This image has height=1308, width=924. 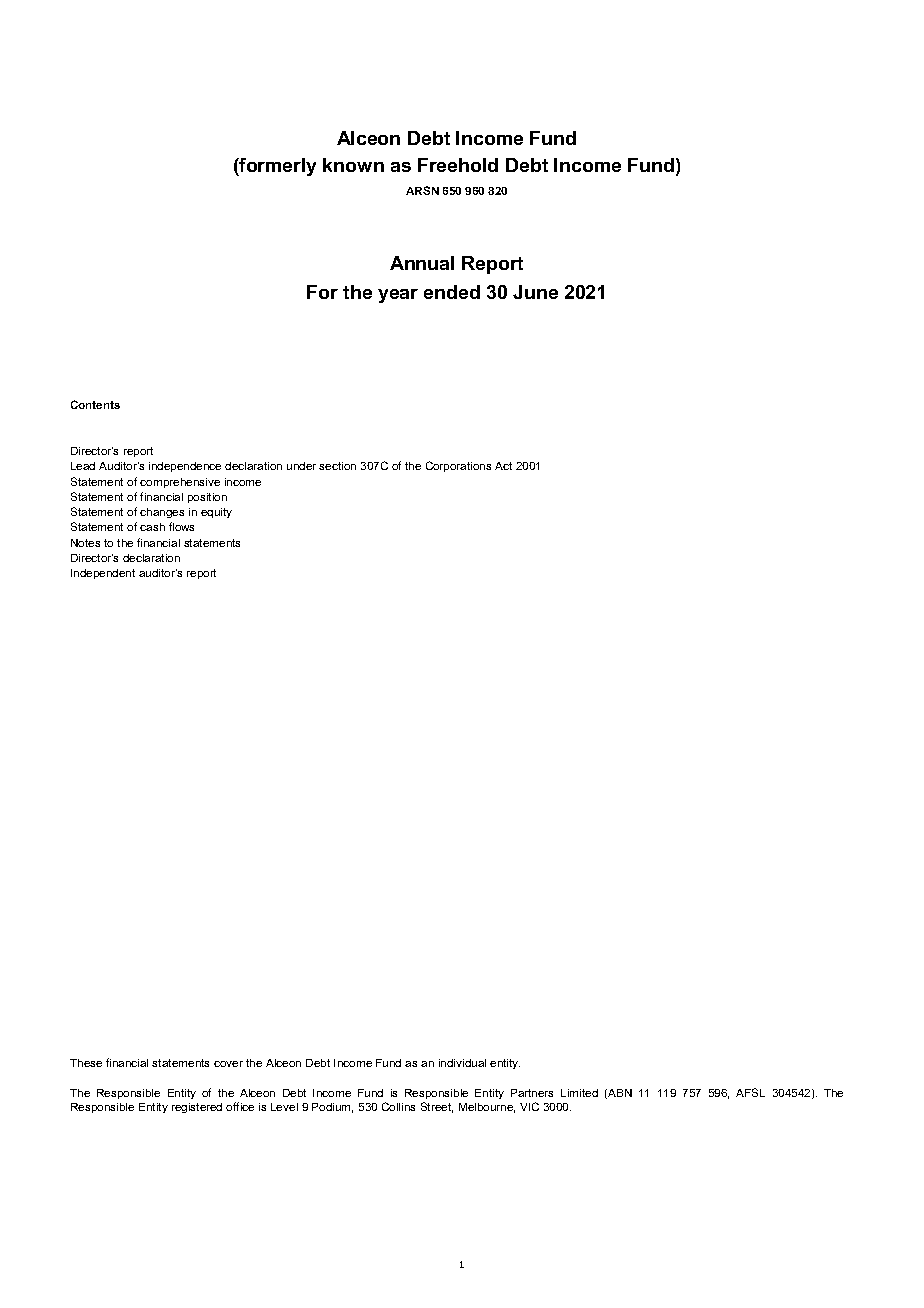 What do you see at coordinates (197, 1108) in the image?
I see `registered` at bounding box center [197, 1108].
